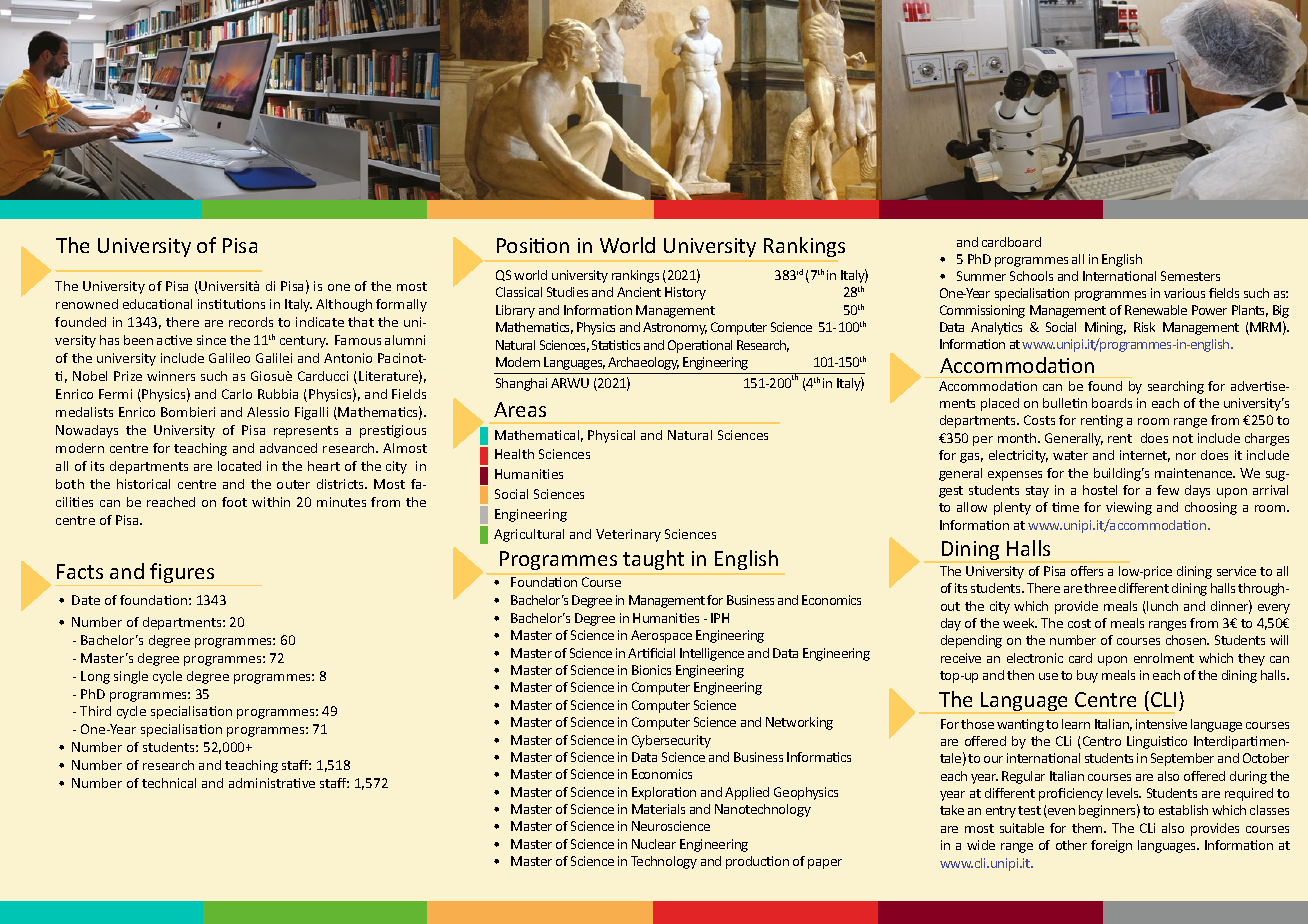 The image size is (1308, 924). I want to click on single, so click(131, 677).
